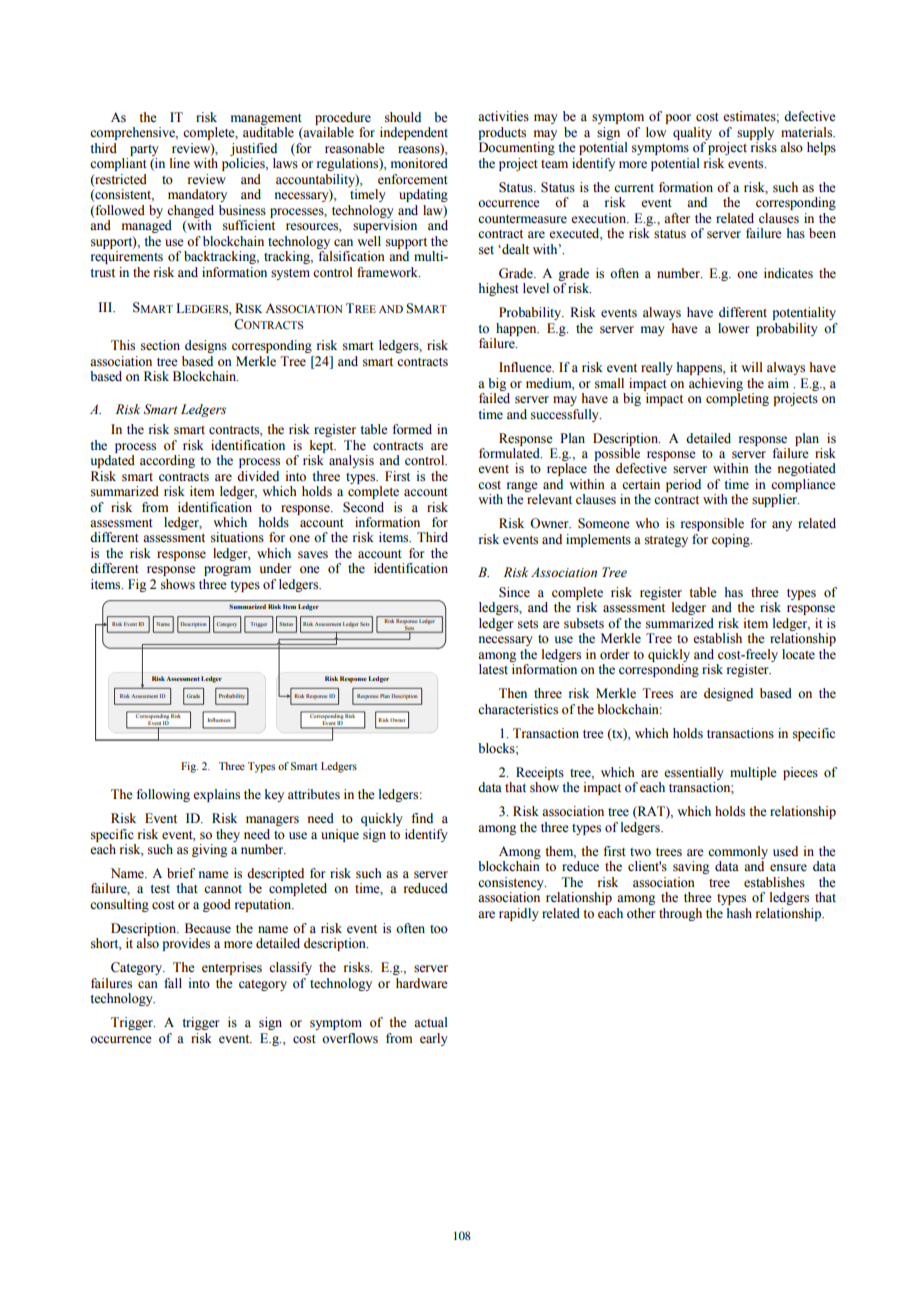 This page has height=1308, width=924. I want to click on products, so click(502, 133).
